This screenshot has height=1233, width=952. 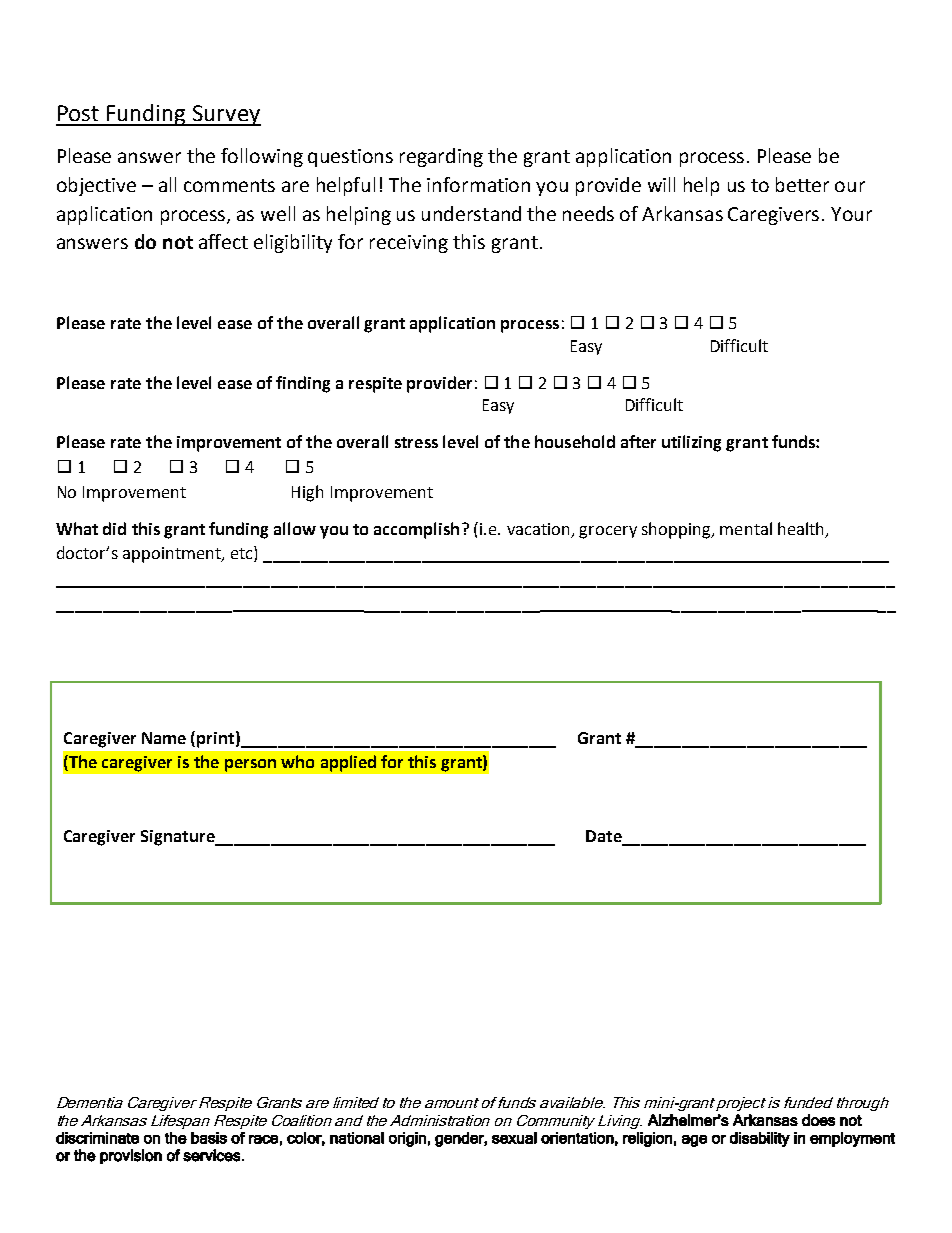 What do you see at coordinates (691, 443) in the screenshot?
I see `utilizing` at bounding box center [691, 443].
